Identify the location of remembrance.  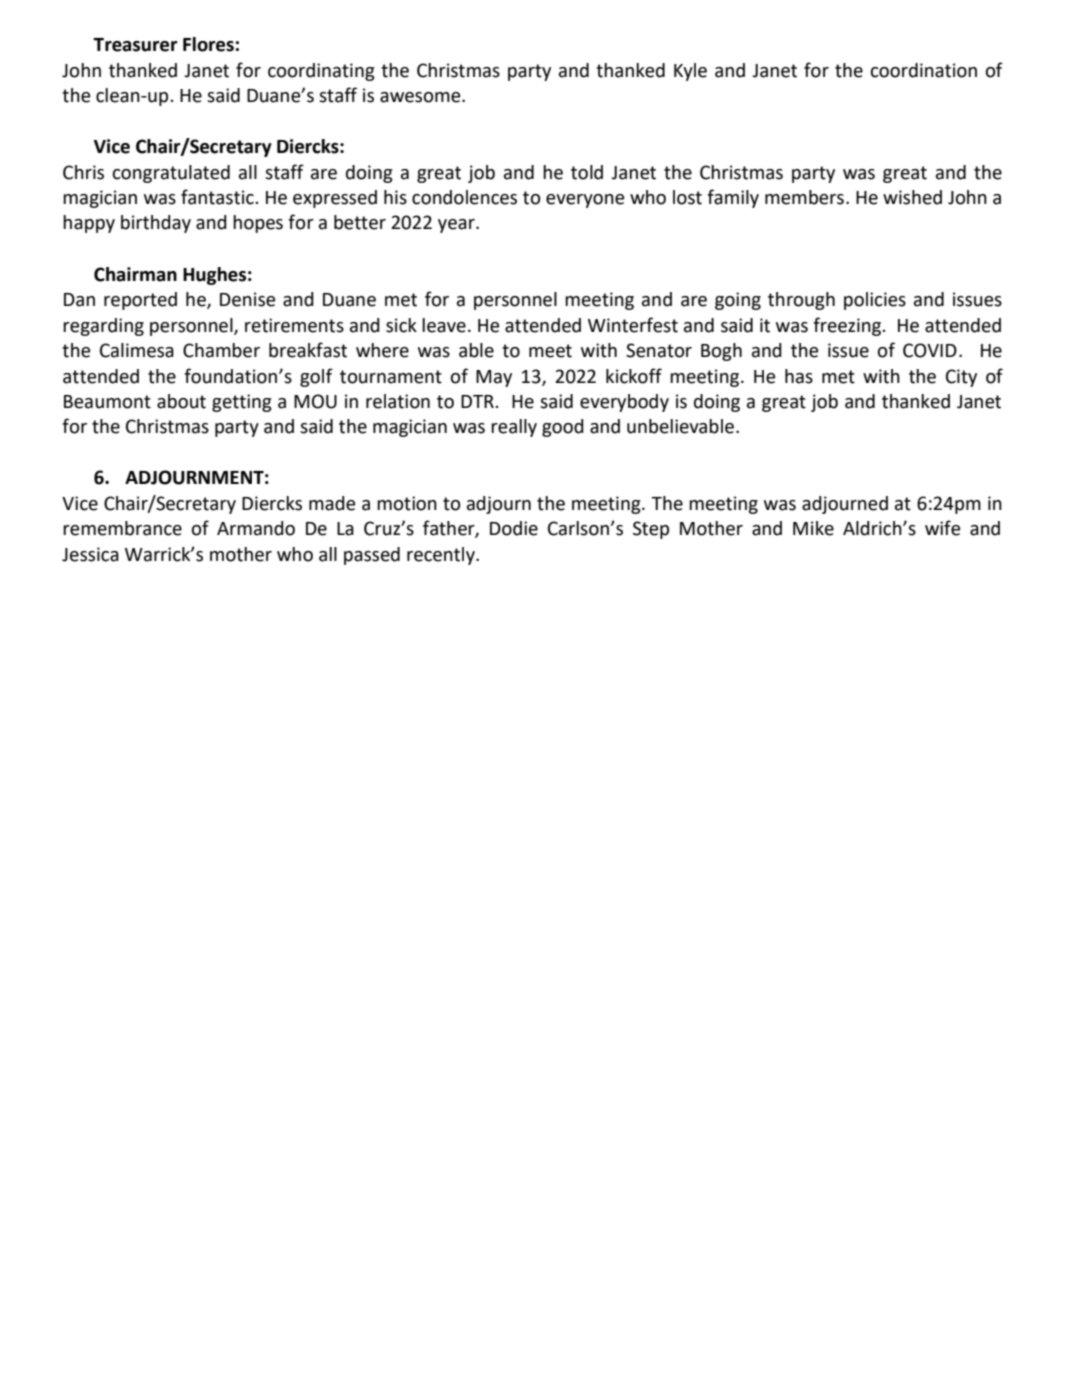
(122, 528).
